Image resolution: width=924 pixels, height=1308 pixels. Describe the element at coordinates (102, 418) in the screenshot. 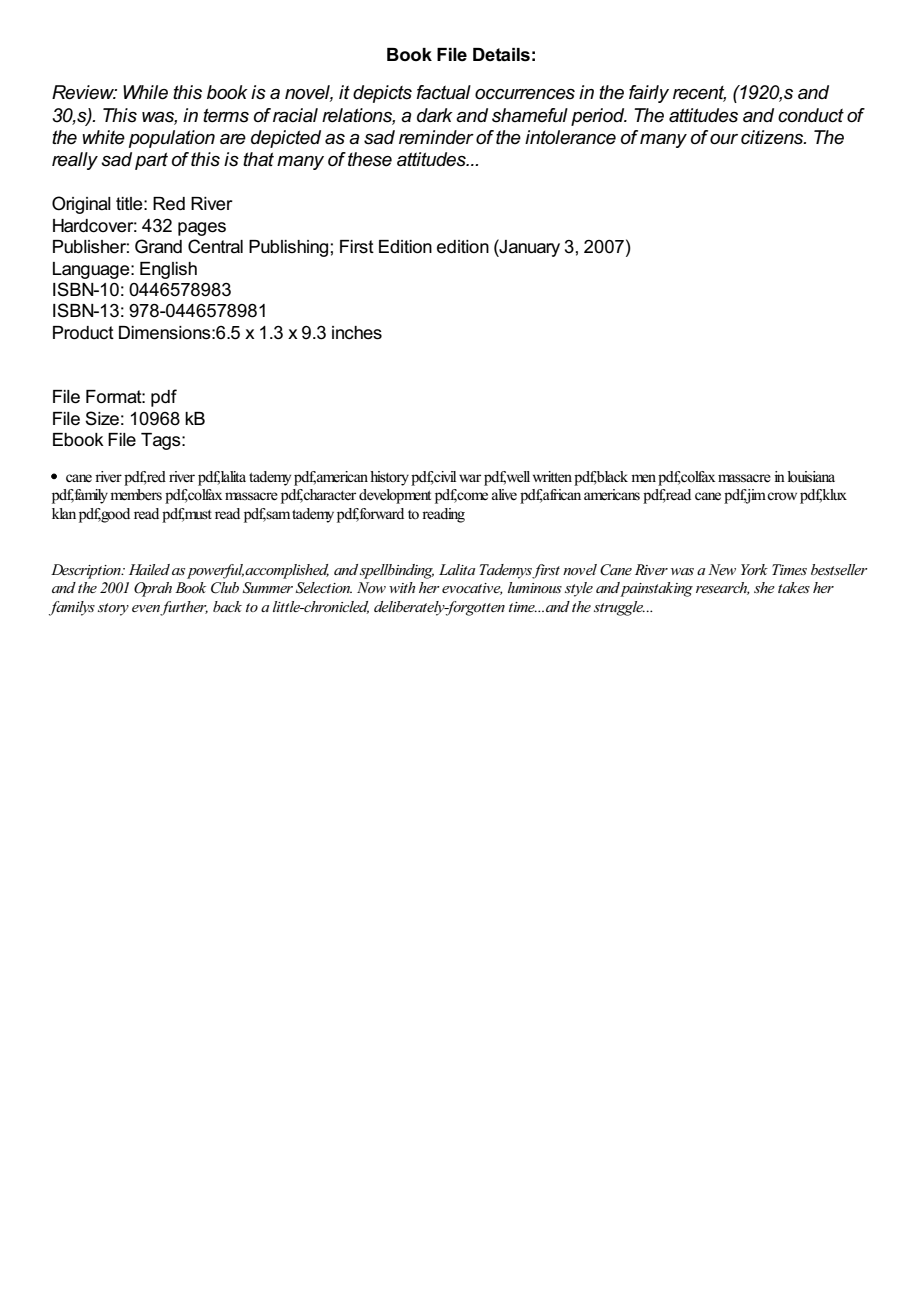

I see `Size` at that location.
